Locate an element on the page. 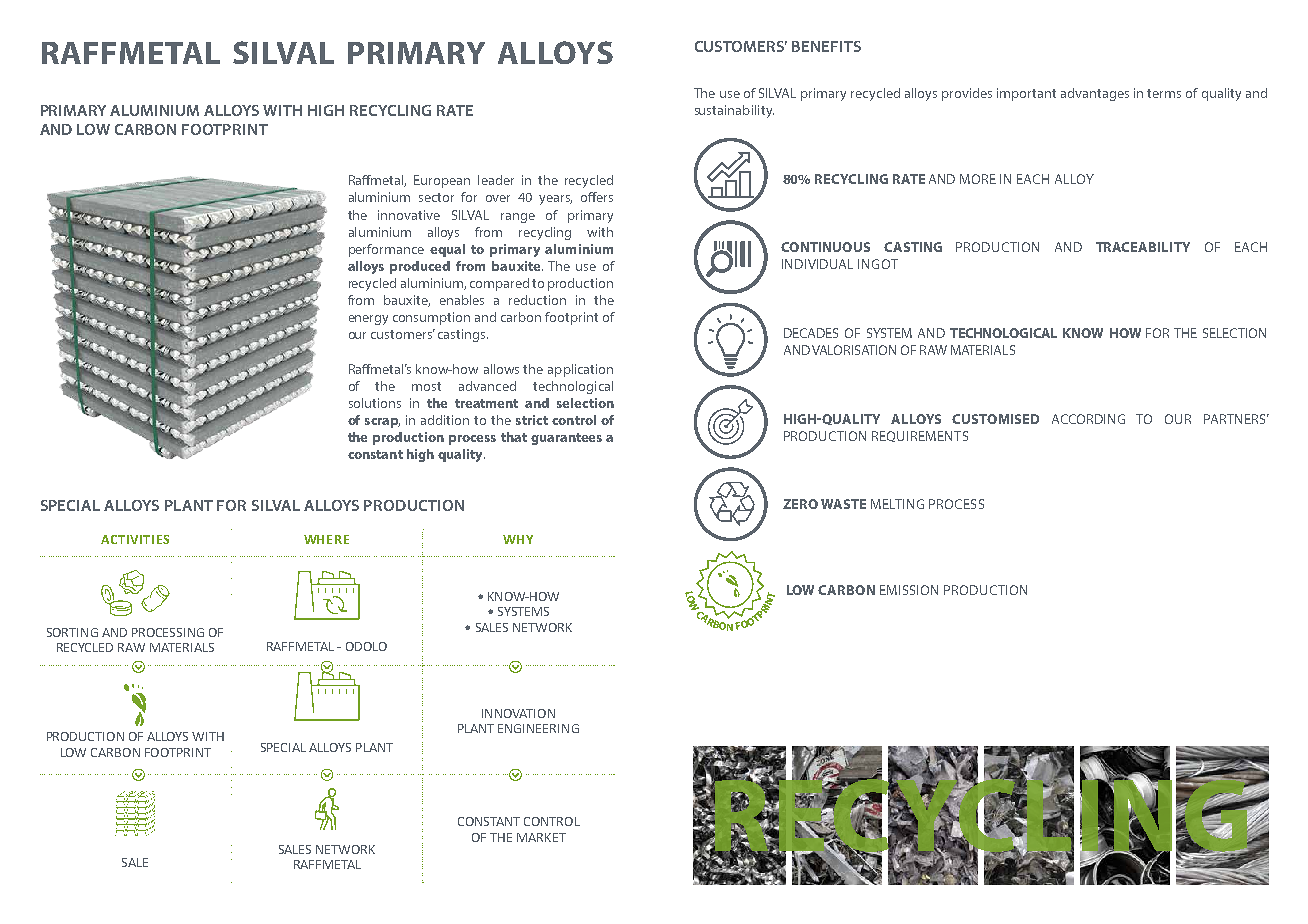  solutions is located at coordinates (375, 403).
